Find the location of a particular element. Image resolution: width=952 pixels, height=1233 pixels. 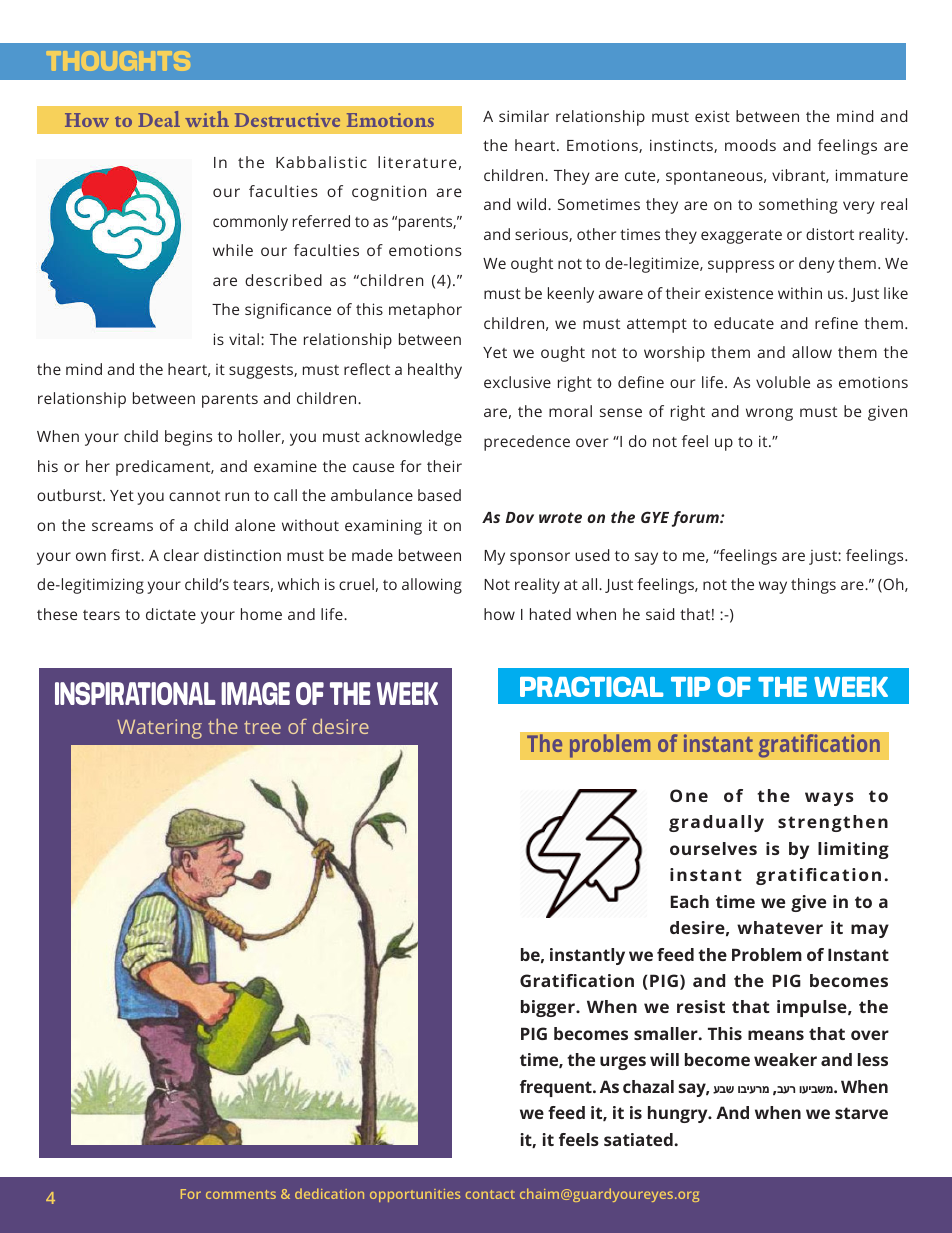

literature is located at coordinates (417, 162).
